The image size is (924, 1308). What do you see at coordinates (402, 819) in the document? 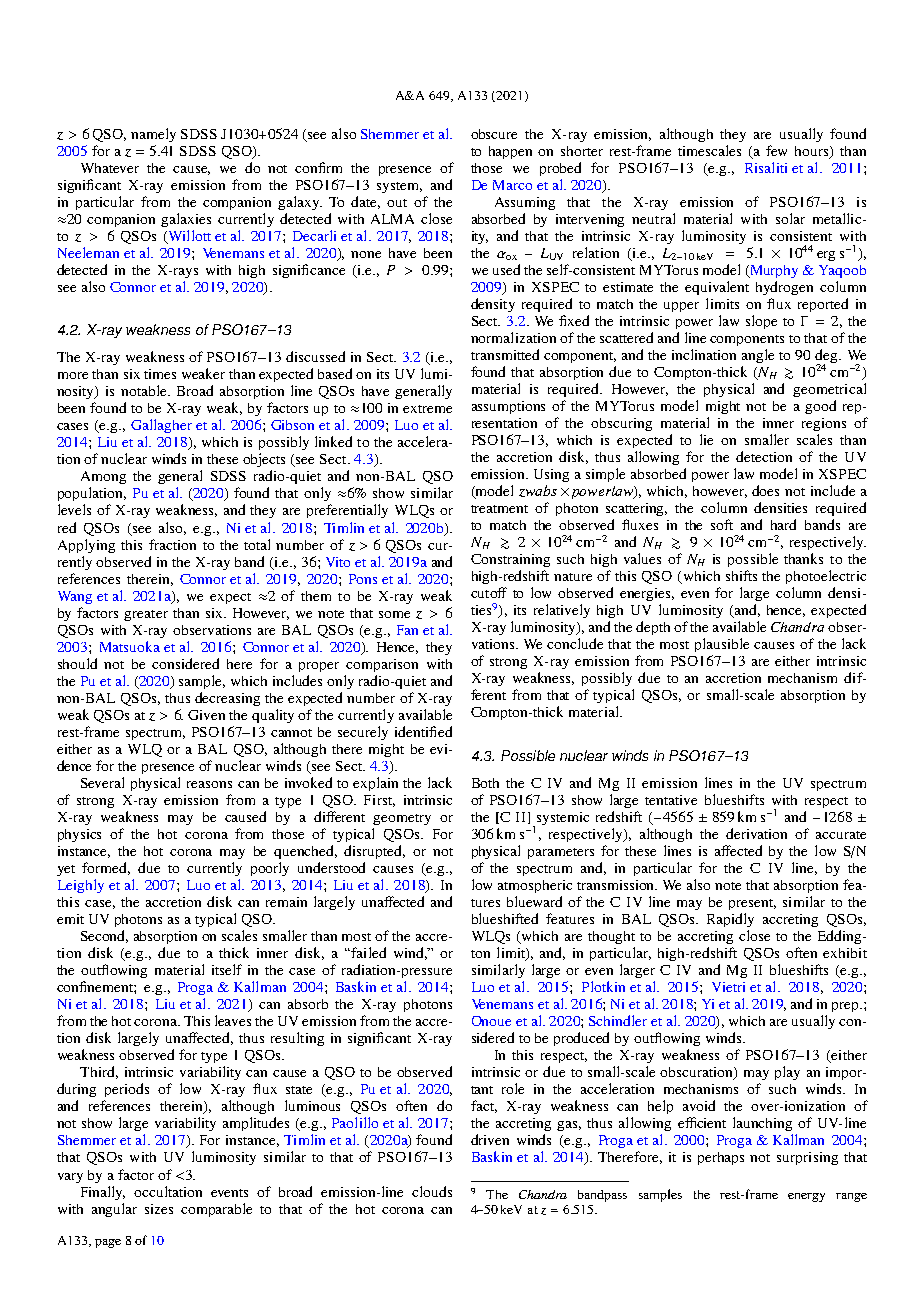
I see `geometry` at bounding box center [402, 819].
